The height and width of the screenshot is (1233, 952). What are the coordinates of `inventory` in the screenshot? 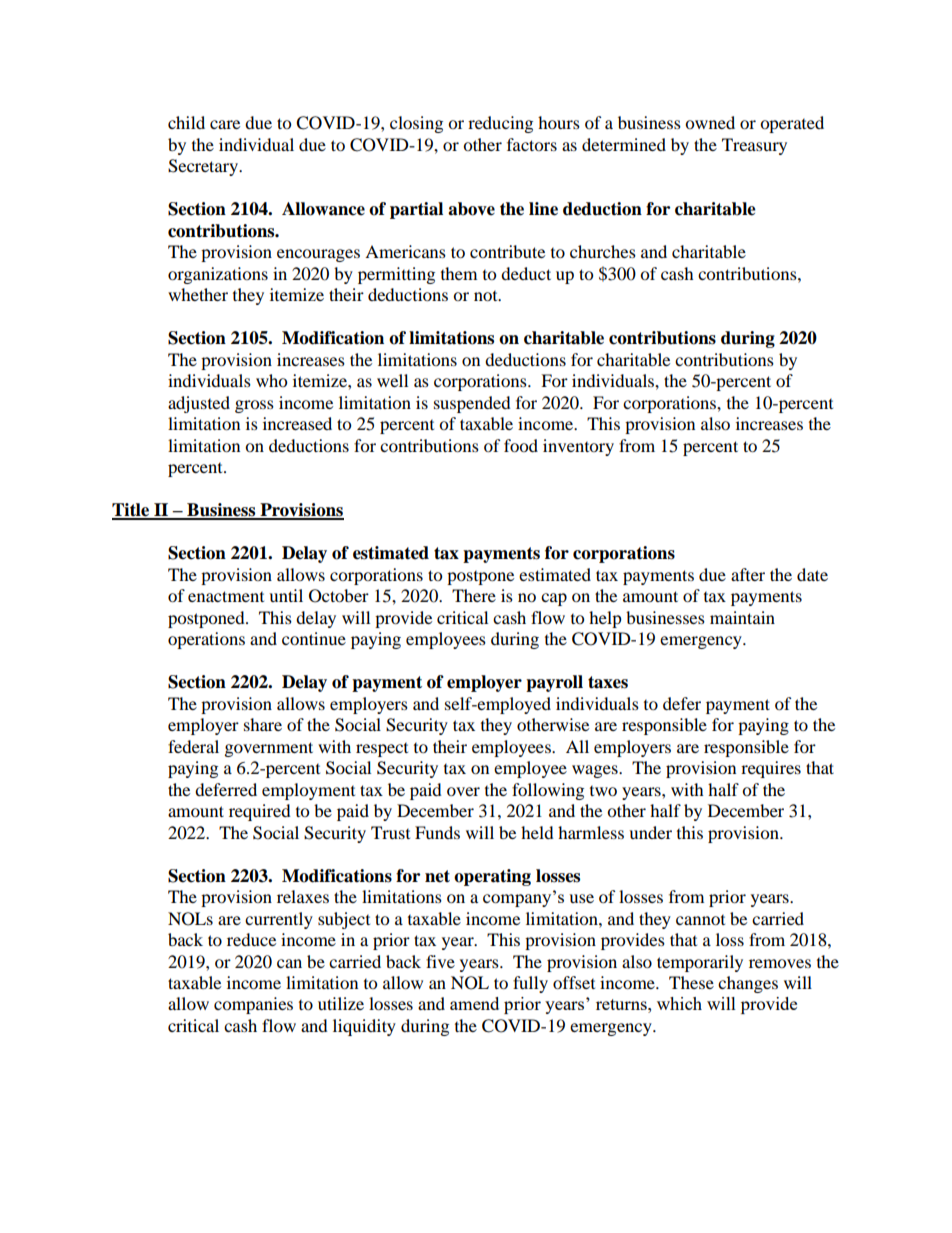 It's located at (578, 447).
